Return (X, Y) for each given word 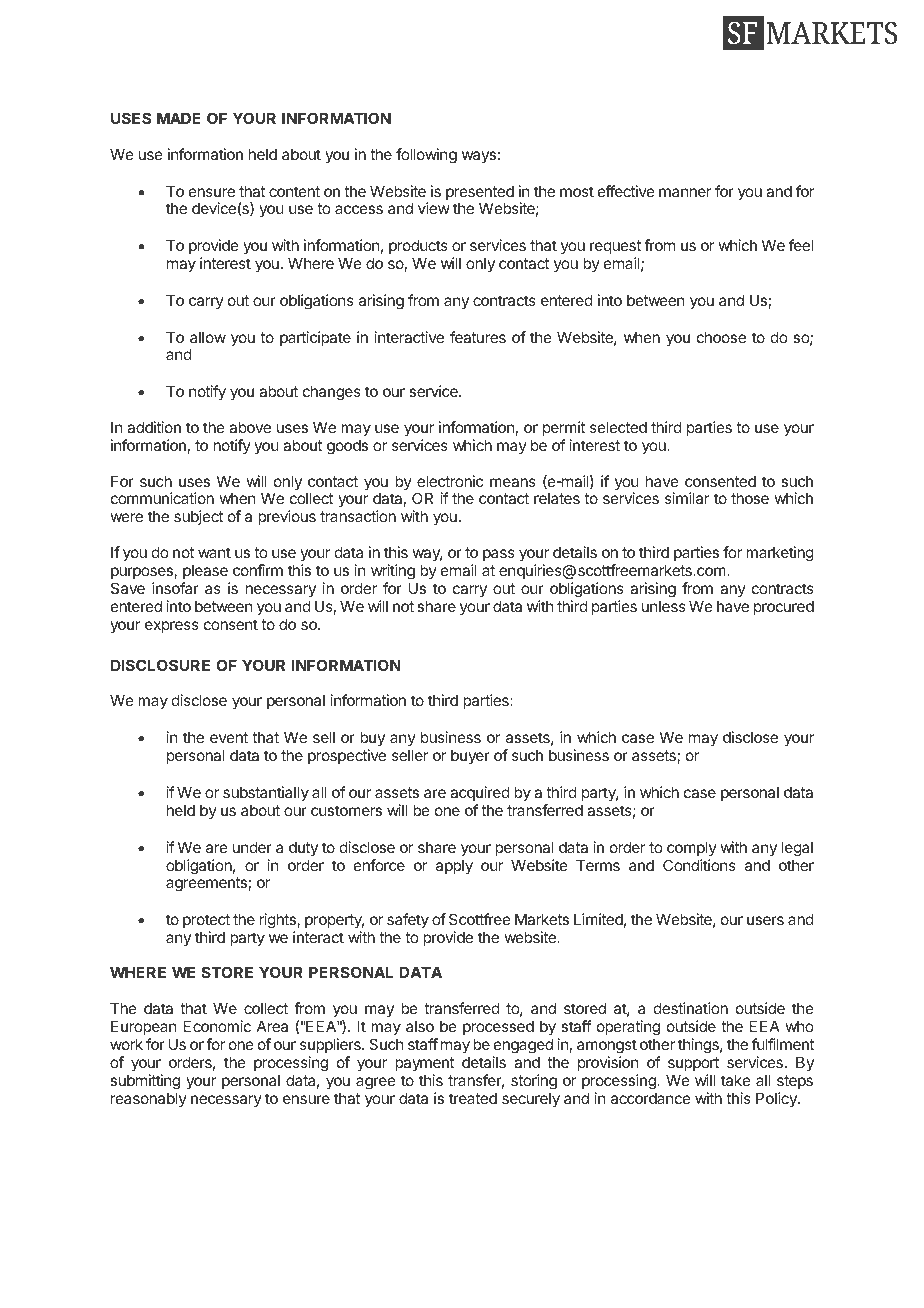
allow (208, 337)
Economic (217, 1026)
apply (454, 866)
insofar (175, 588)
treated (473, 1098)
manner (685, 192)
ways (479, 157)
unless (664, 606)
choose (721, 337)
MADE (179, 118)
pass (499, 555)
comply (692, 848)
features (478, 337)
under (252, 847)
